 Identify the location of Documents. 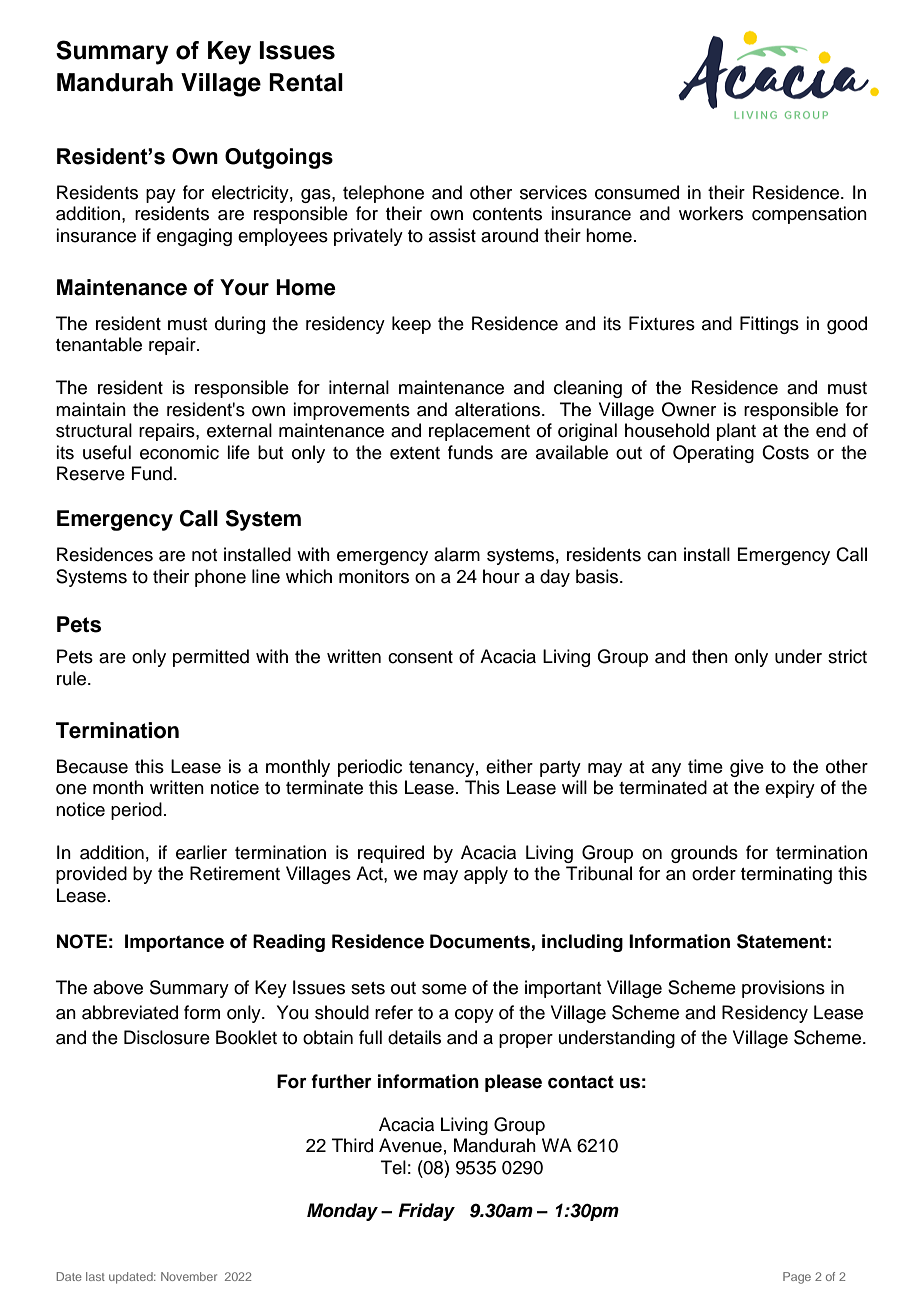
(480, 941).
